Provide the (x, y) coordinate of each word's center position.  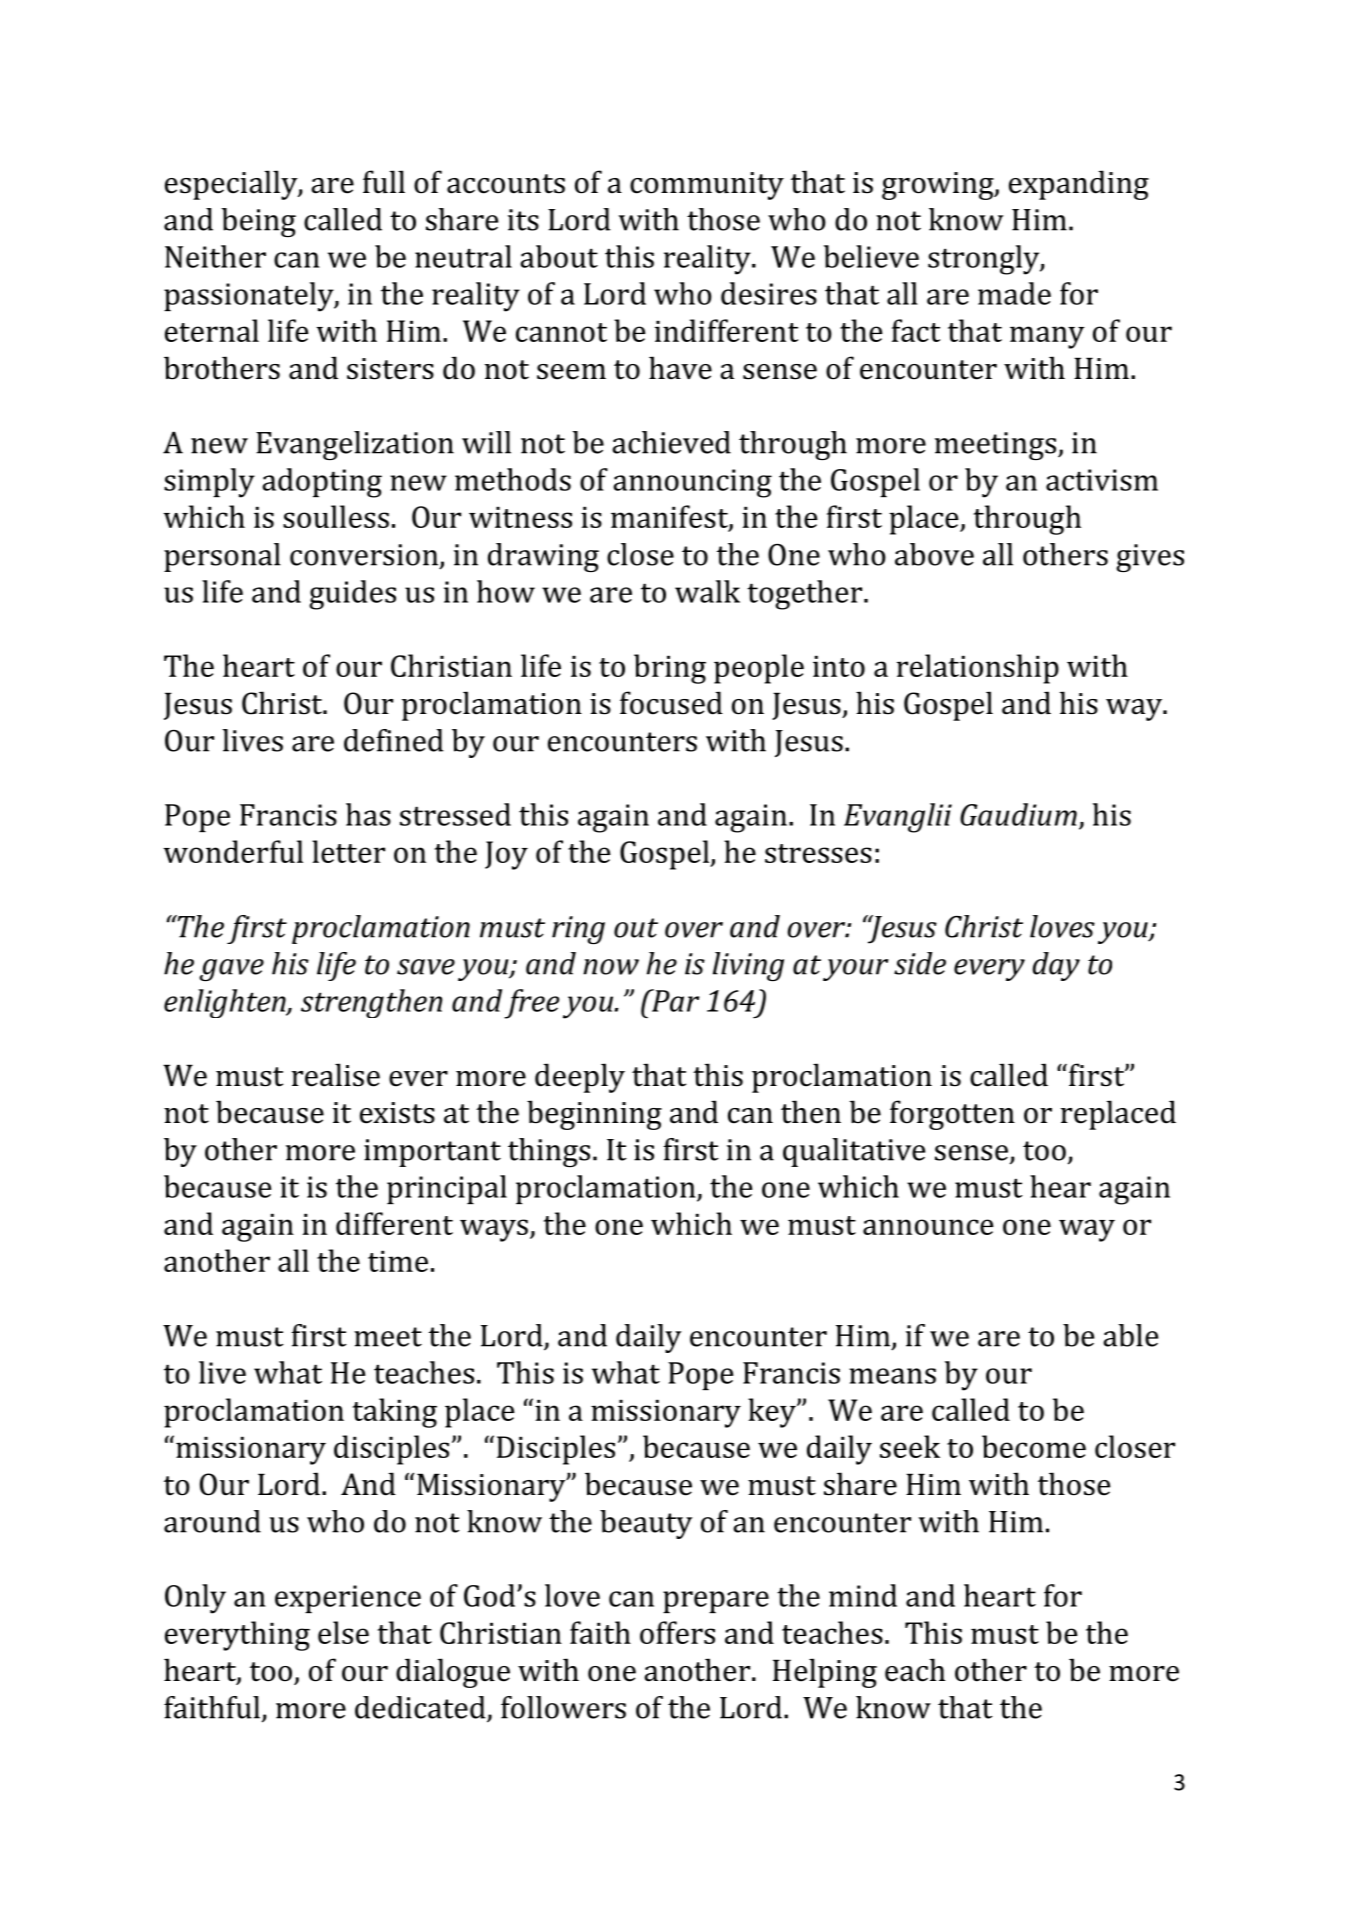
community (707, 186)
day (1056, 966)
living (748, 966)
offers (677, 1632)
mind (863, 1595)
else (343, 1632)
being (258, 222)
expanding (1079, 185)
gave (231, 970)
